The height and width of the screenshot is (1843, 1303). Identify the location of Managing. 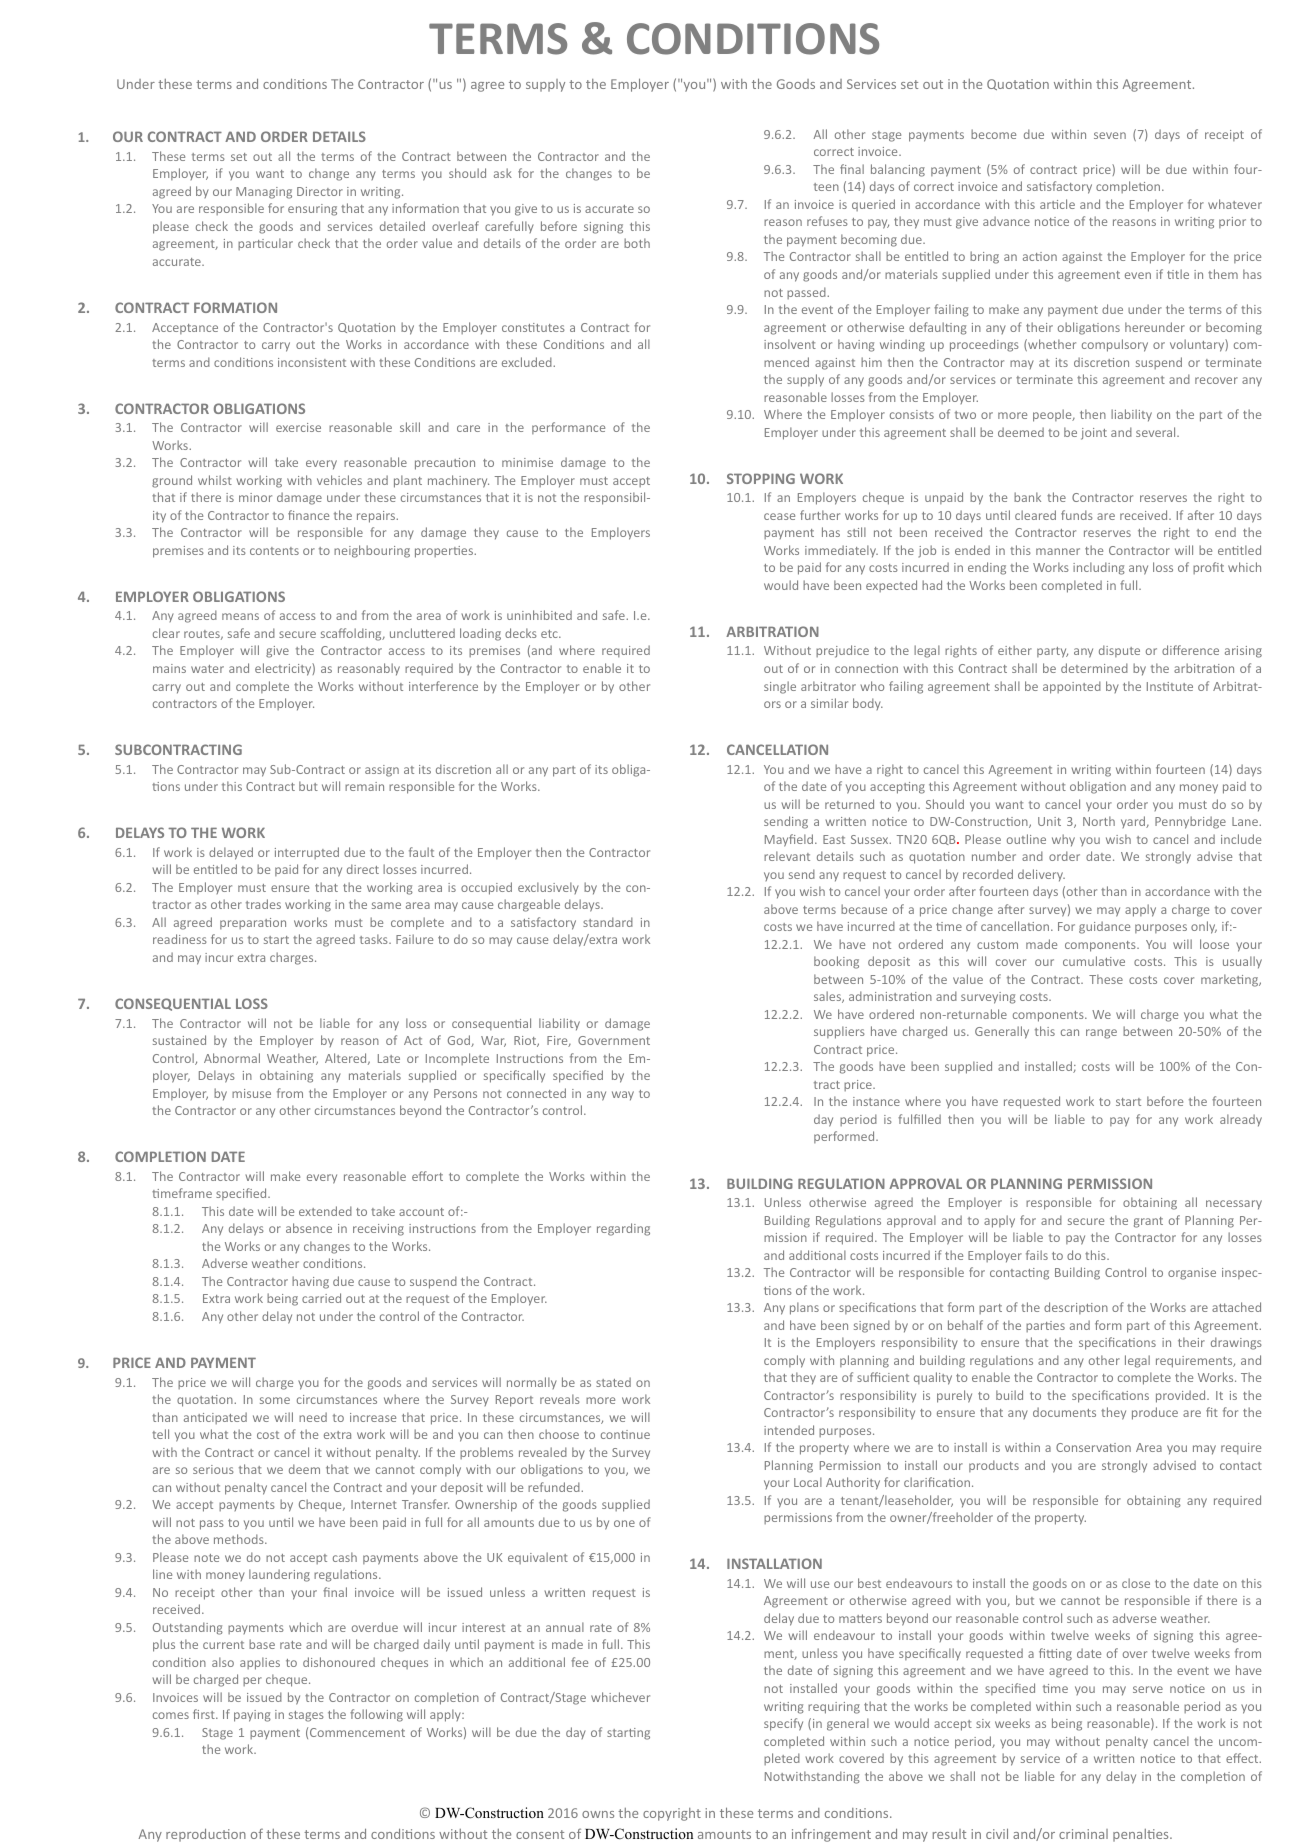
(264, 193).
